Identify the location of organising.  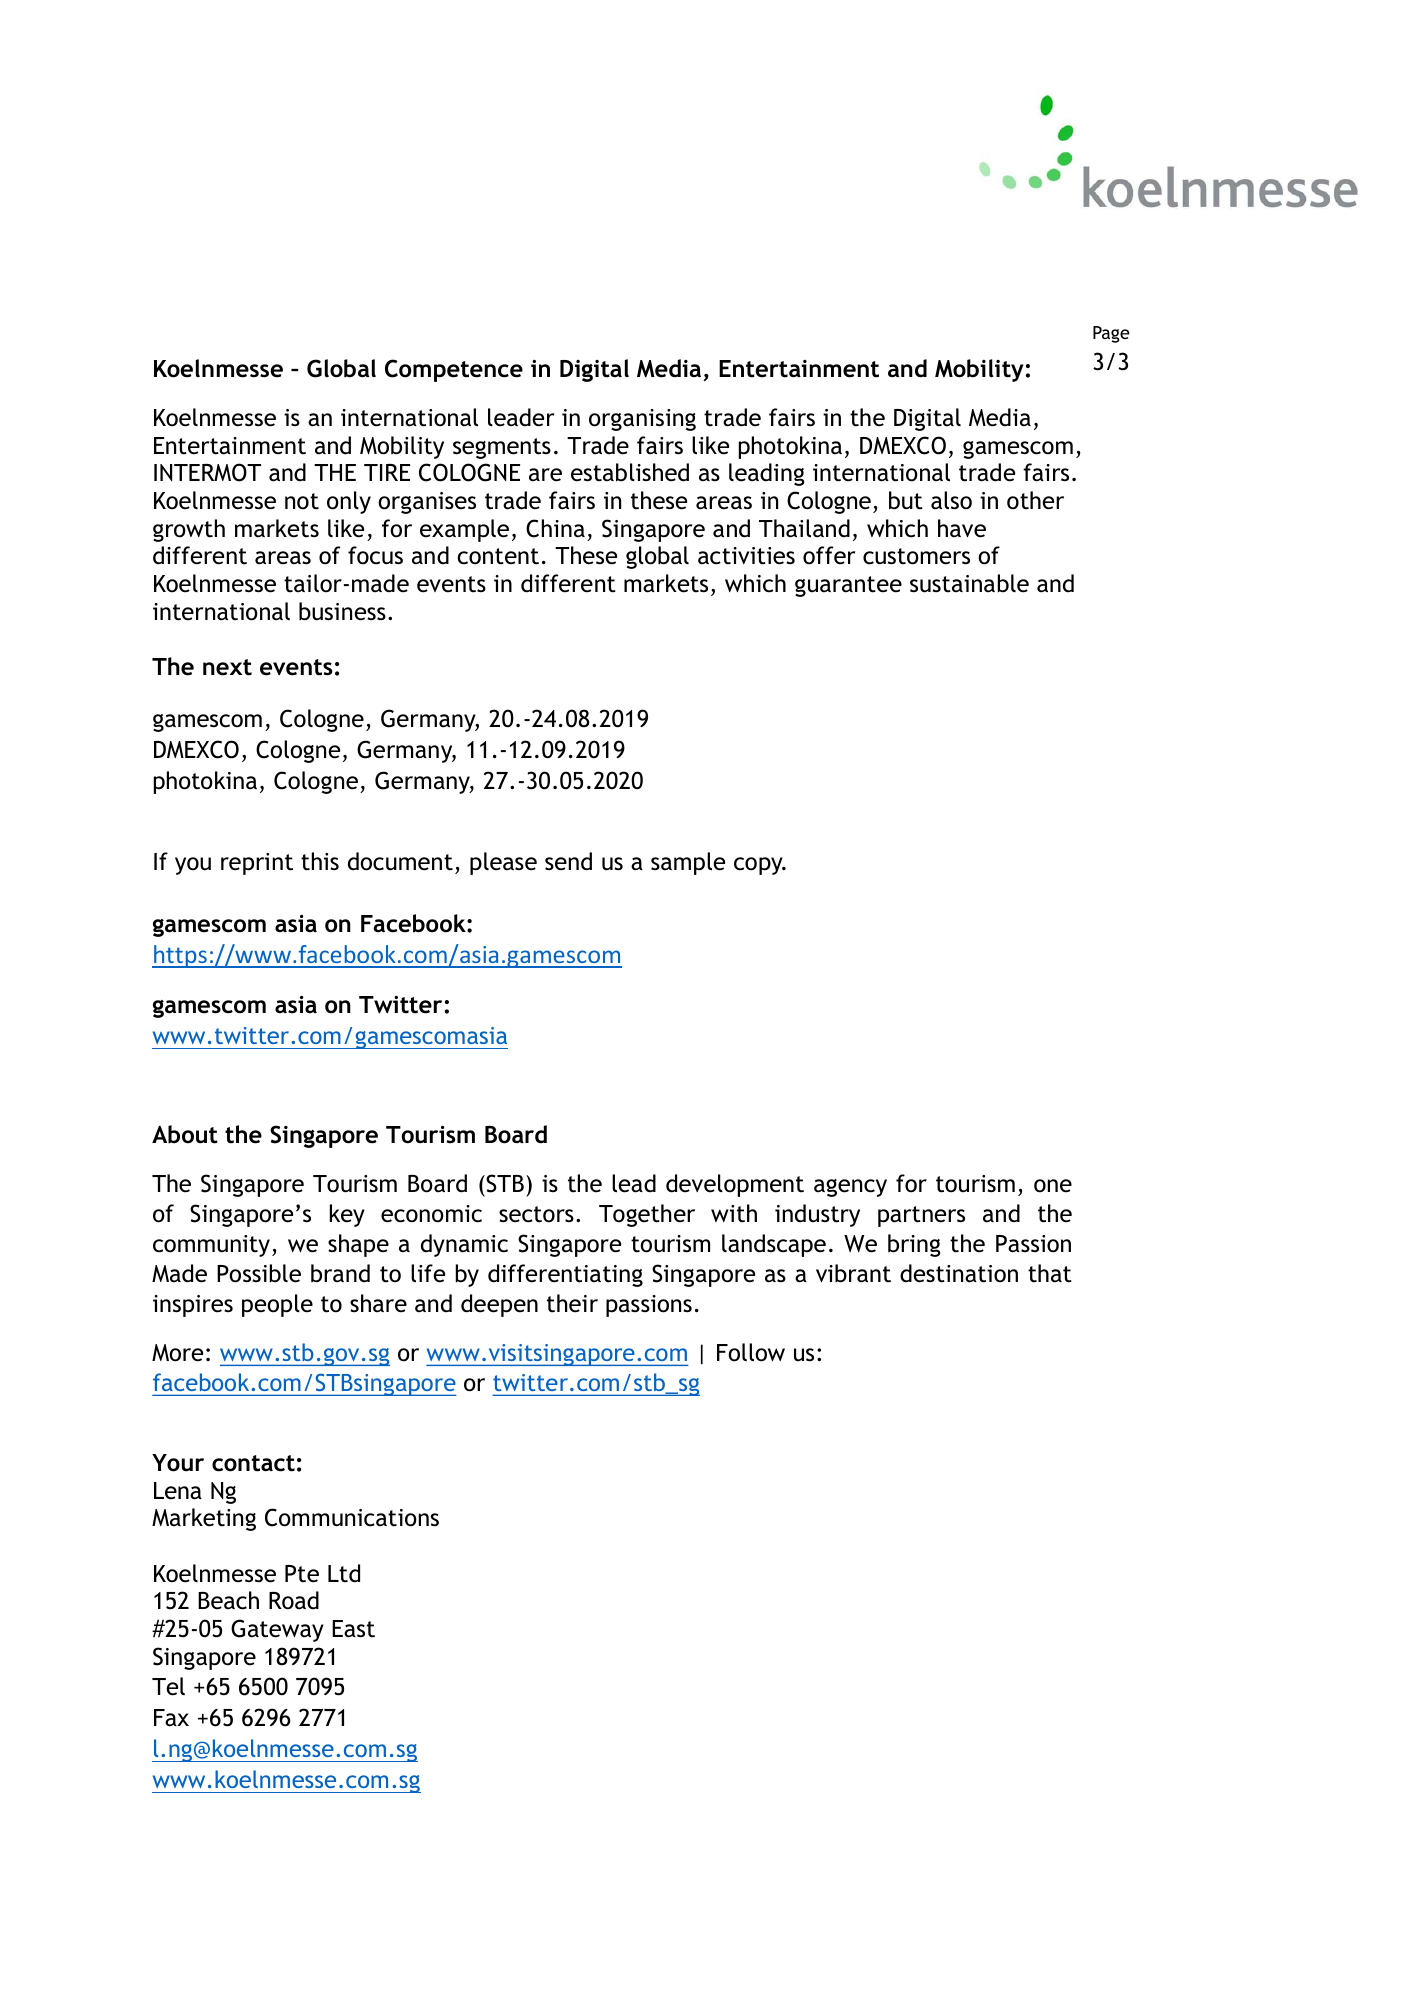
(642, 420).
